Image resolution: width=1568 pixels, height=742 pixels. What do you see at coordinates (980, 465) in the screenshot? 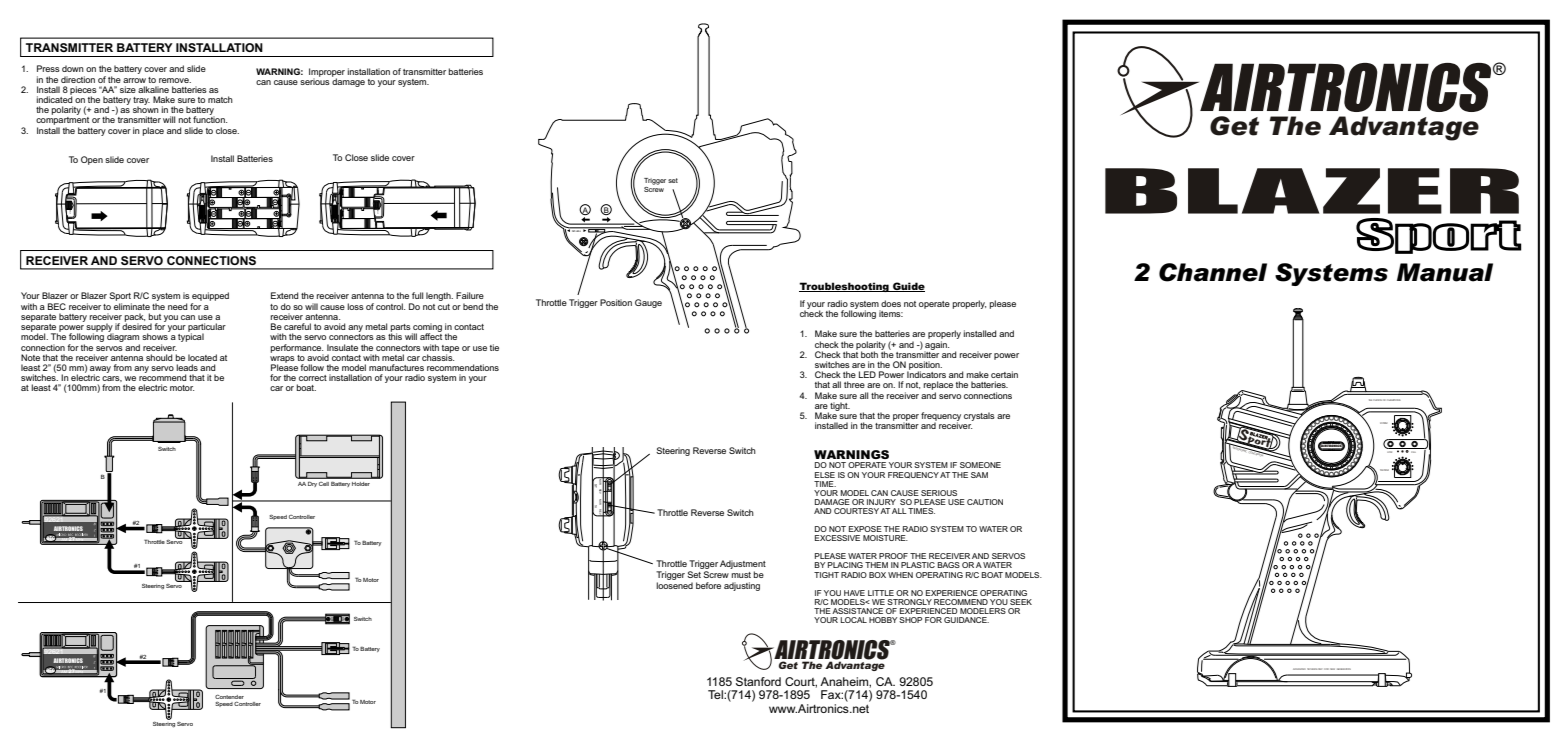
I see `SOMEONE` at bounding box center [980, 465].
